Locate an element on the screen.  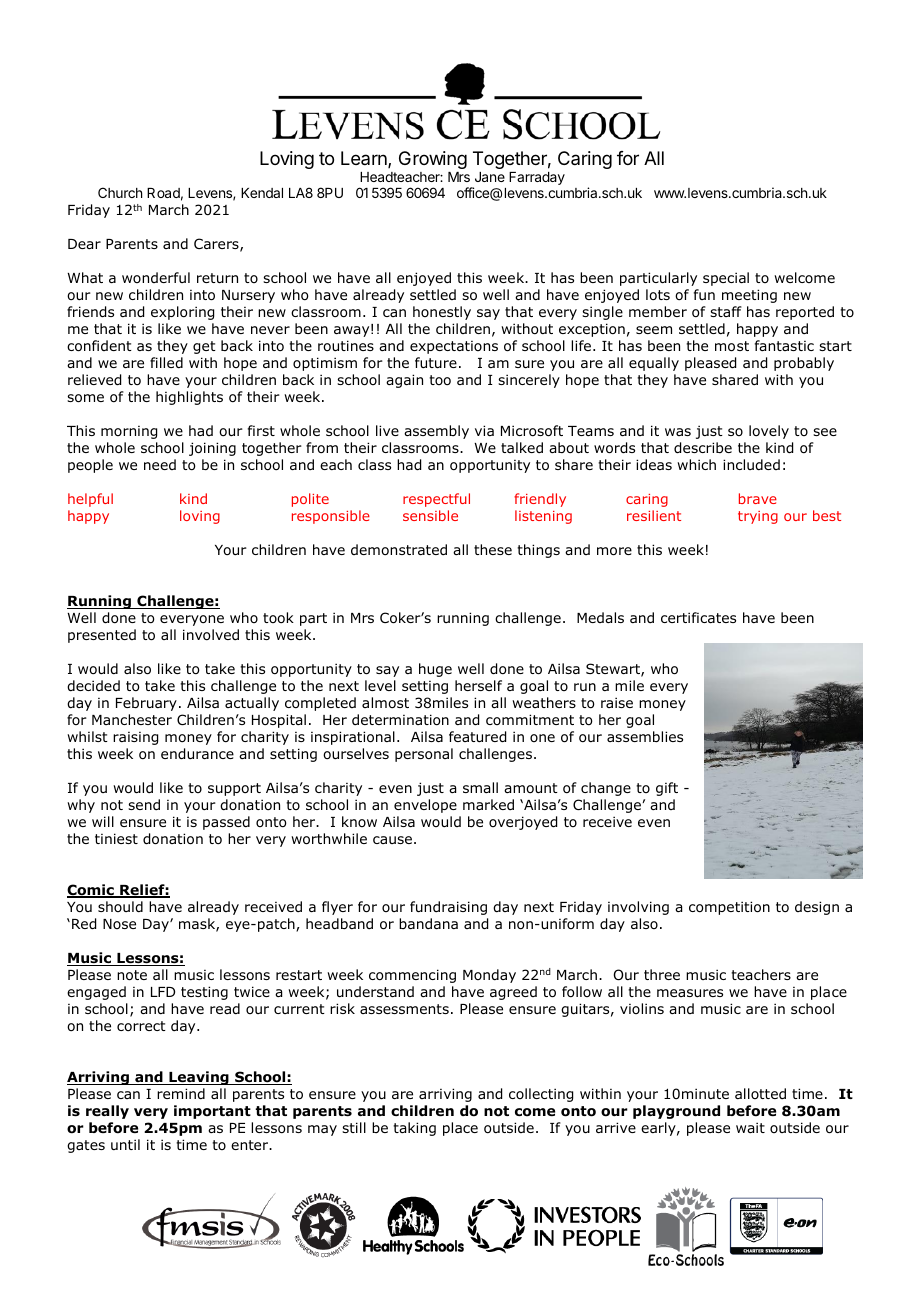
gift is located at coordinates (667, 789).
